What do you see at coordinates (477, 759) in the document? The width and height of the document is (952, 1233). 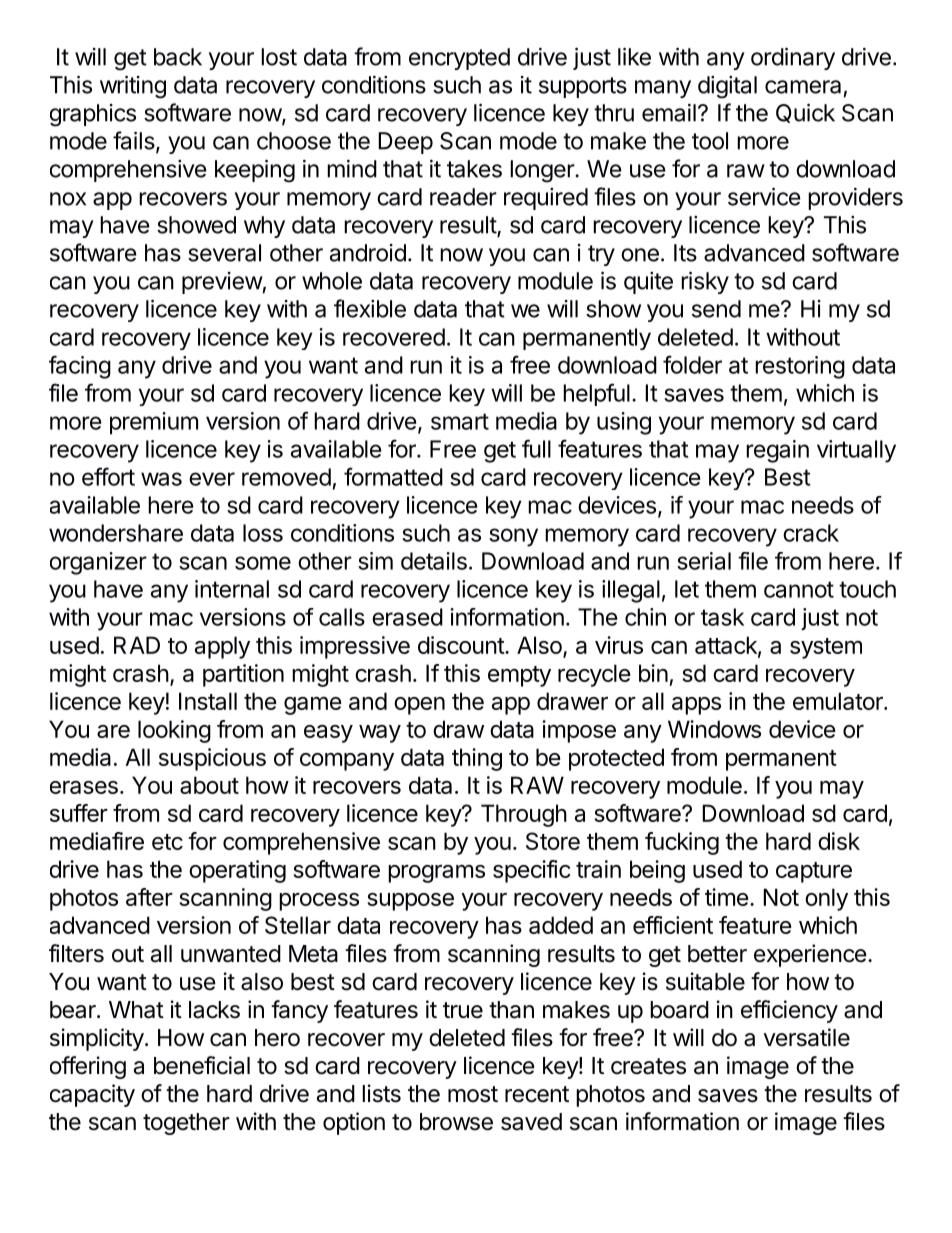 I see `thing` at bounding box center [477, 759].
